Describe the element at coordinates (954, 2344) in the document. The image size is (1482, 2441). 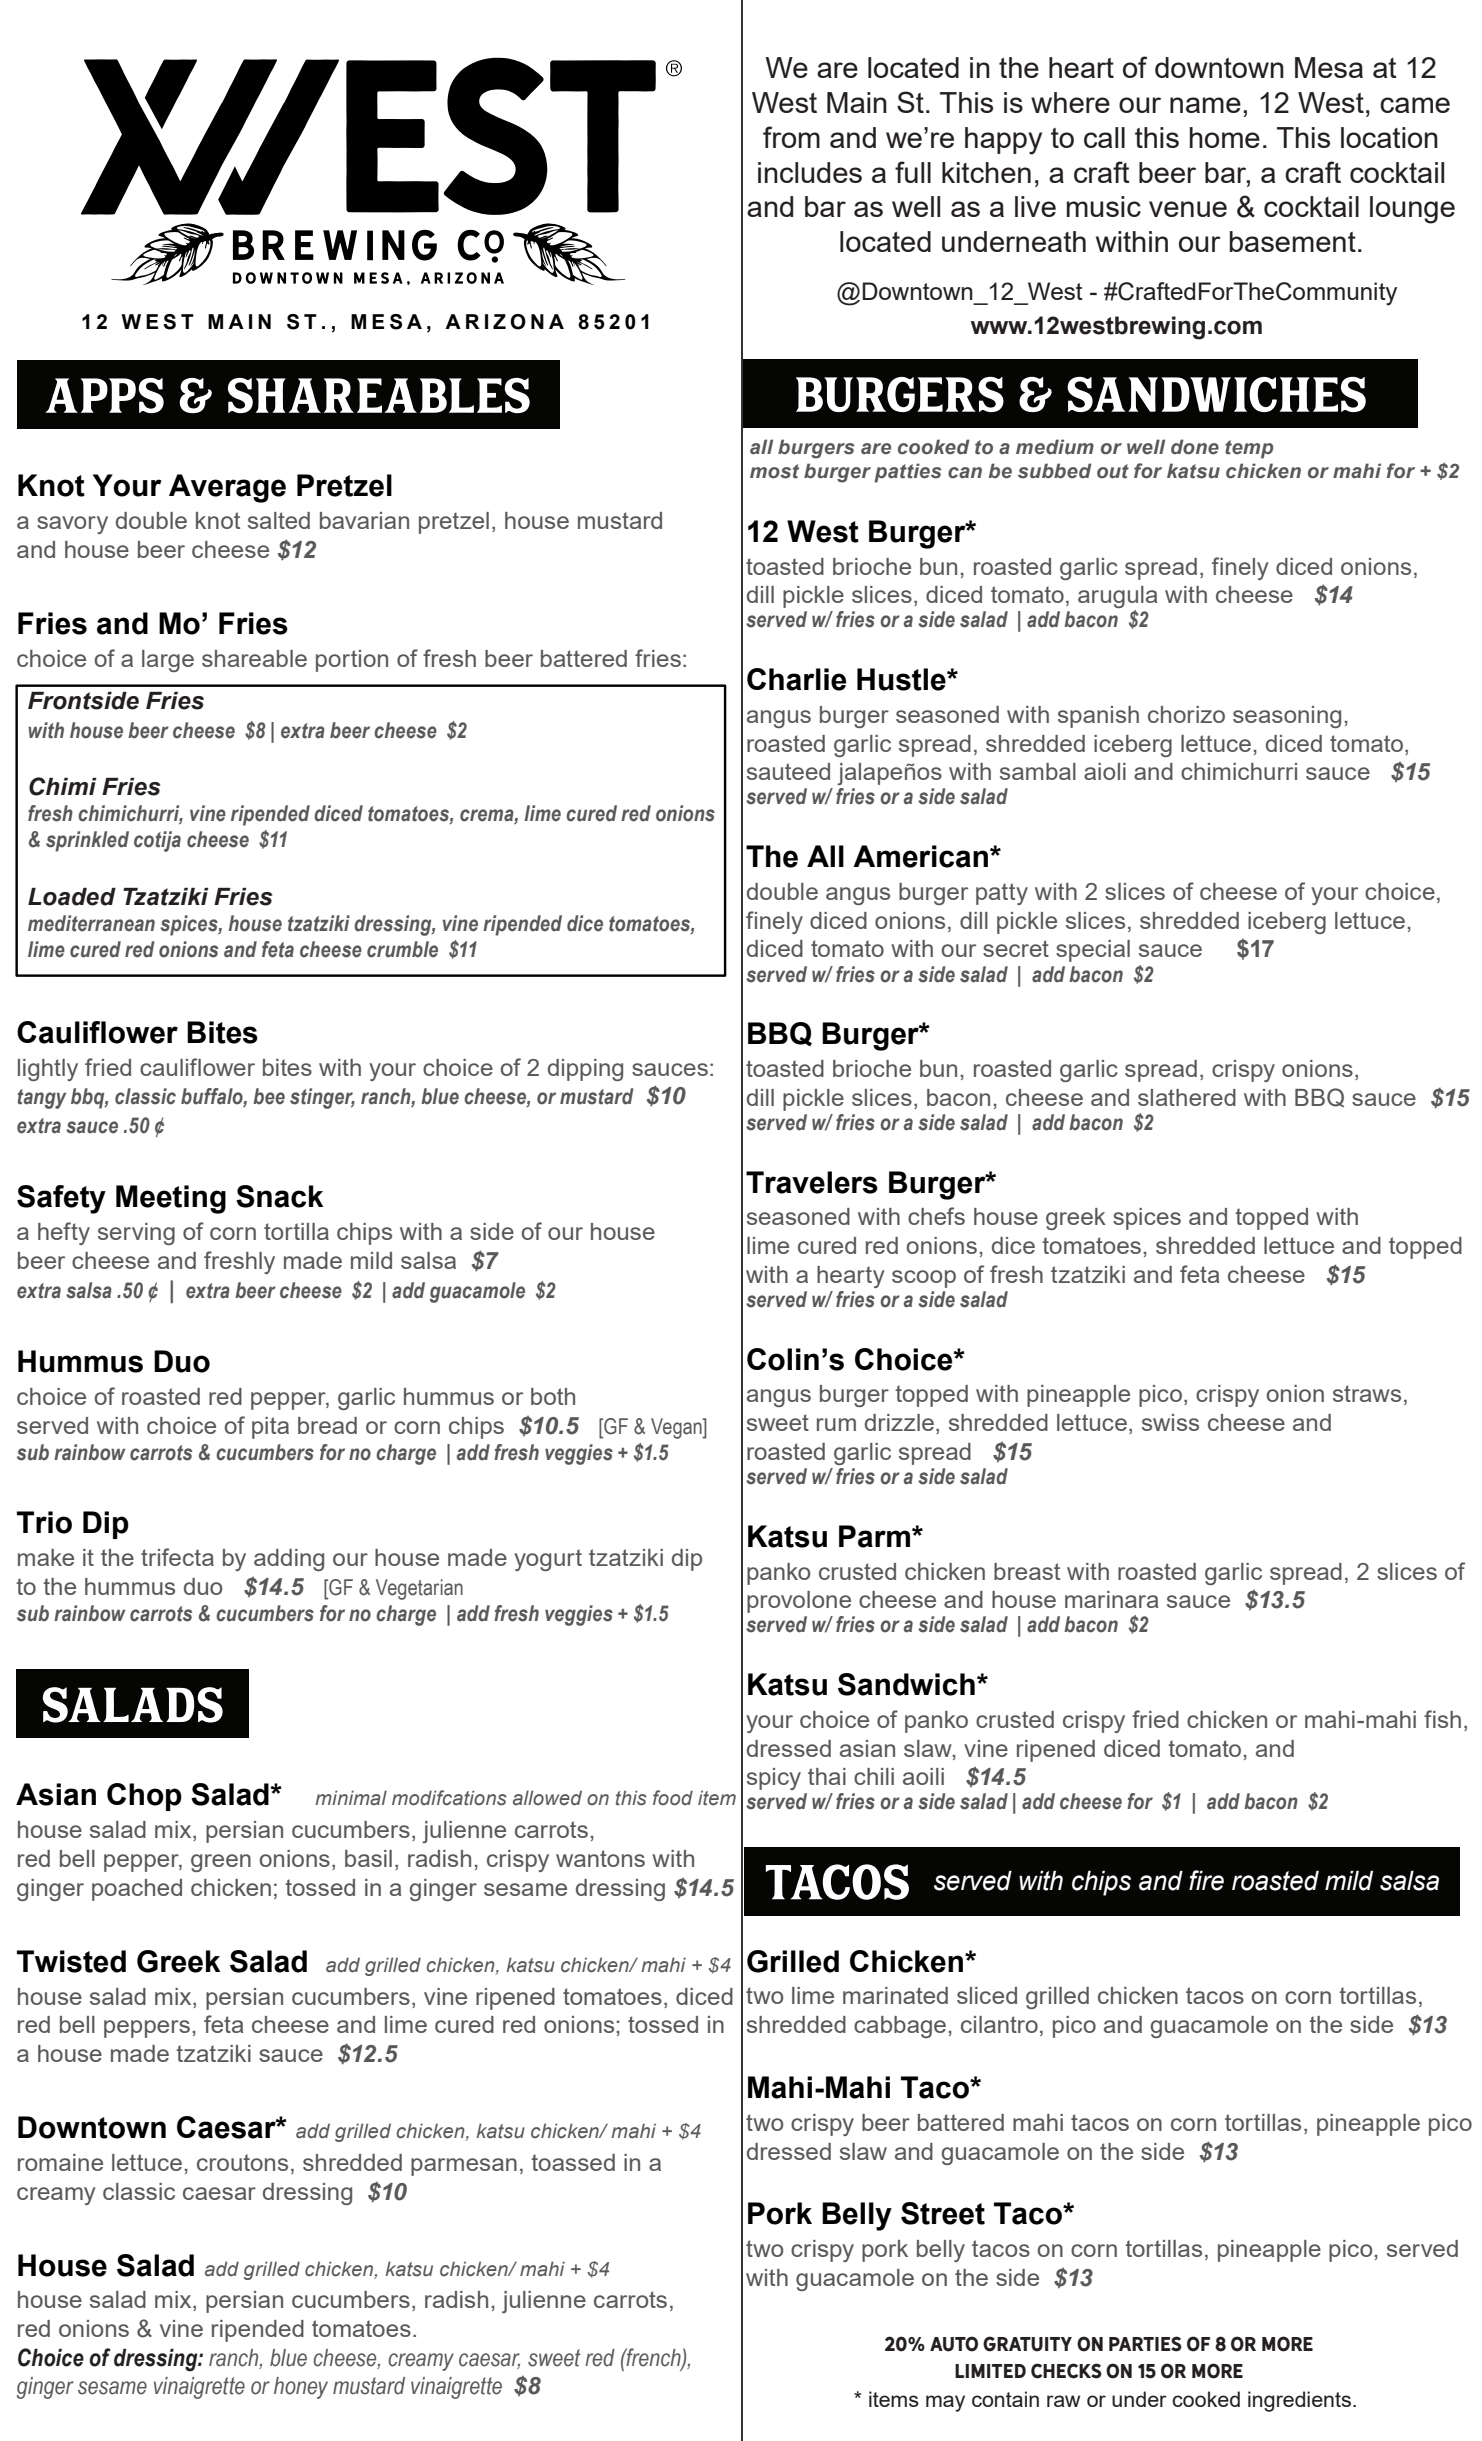
I see `auto` at that location.
